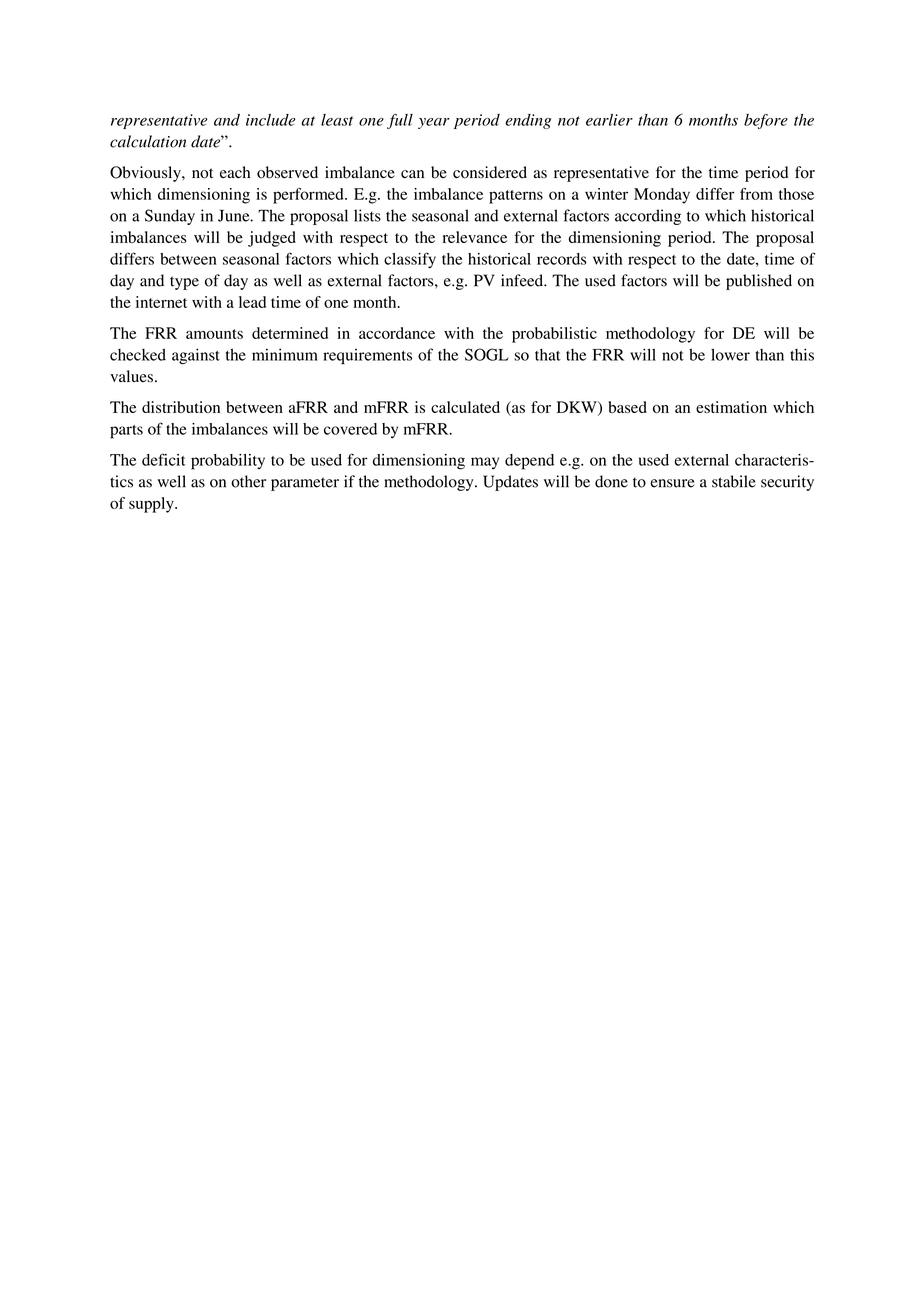 The image size is (924, 1308). I want to click on lead, so click(252, 302).
